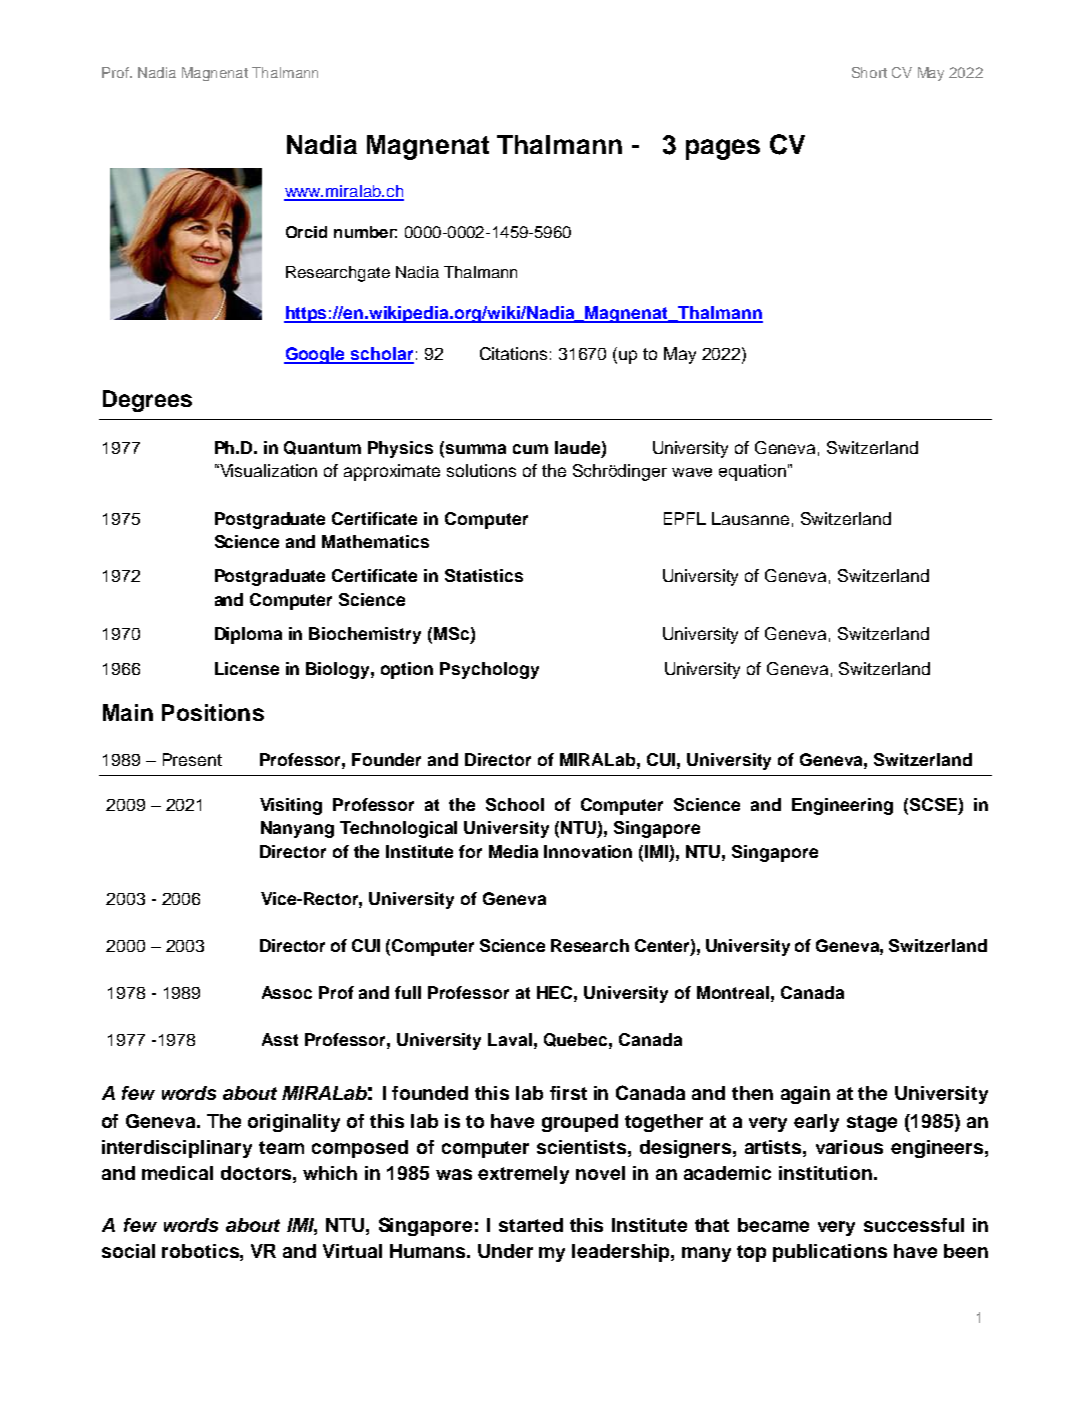  What do you see at coordinates (842, 806) in the screenshot?
I see `Engineering` at bounding box center [842, 806].
